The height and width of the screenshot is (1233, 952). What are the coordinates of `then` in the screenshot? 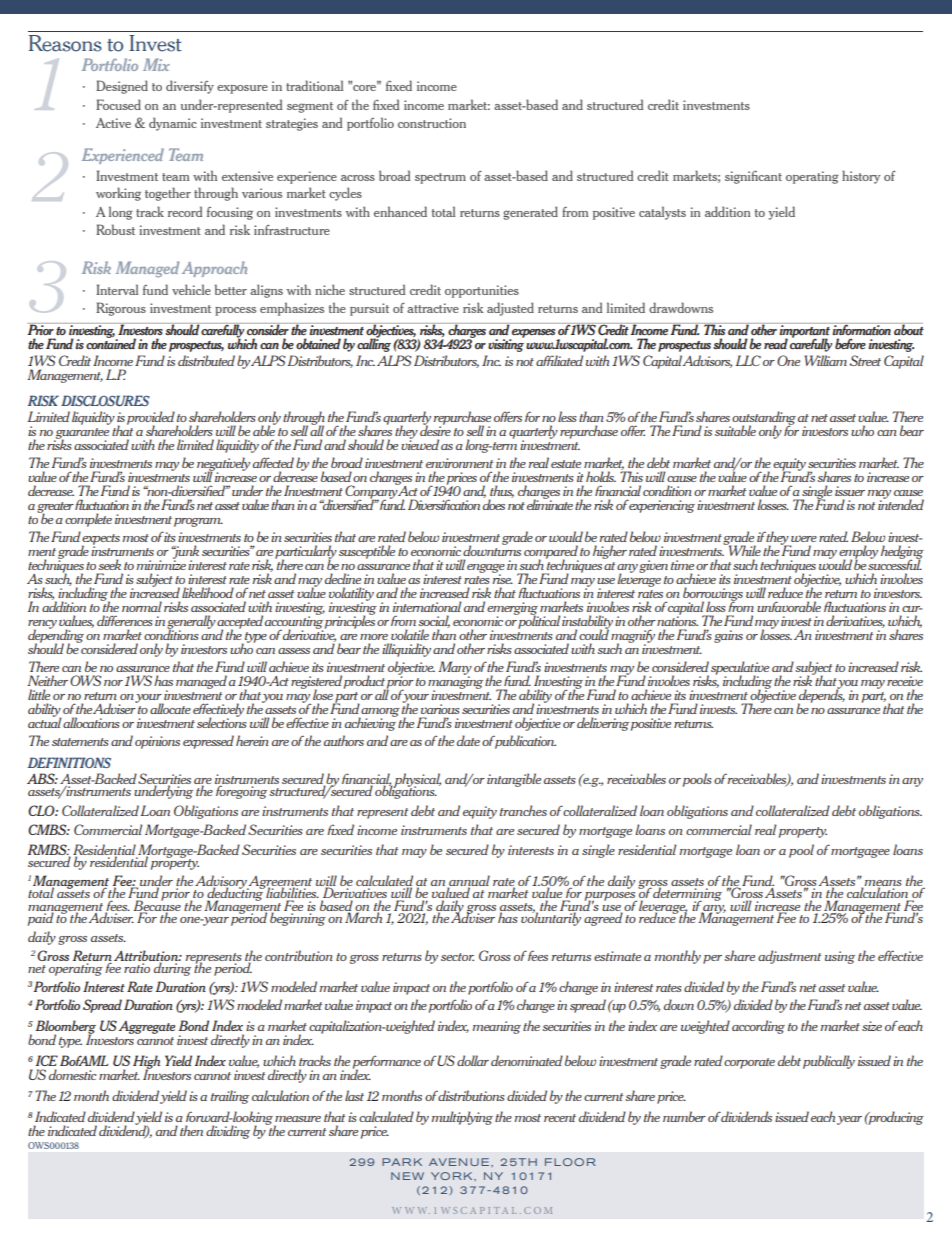 It's located at (191, 1130).
